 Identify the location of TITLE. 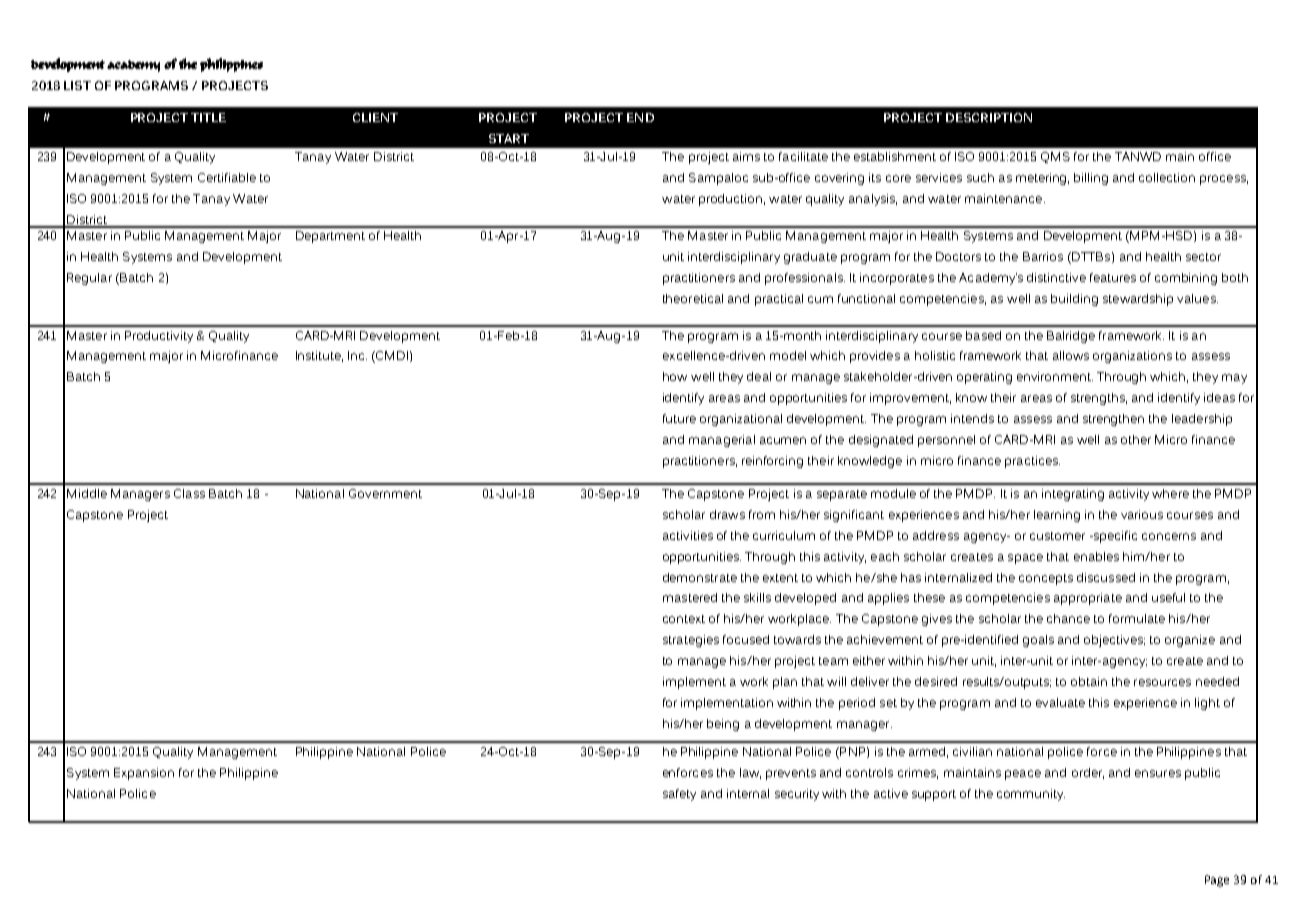
(208, 117).
